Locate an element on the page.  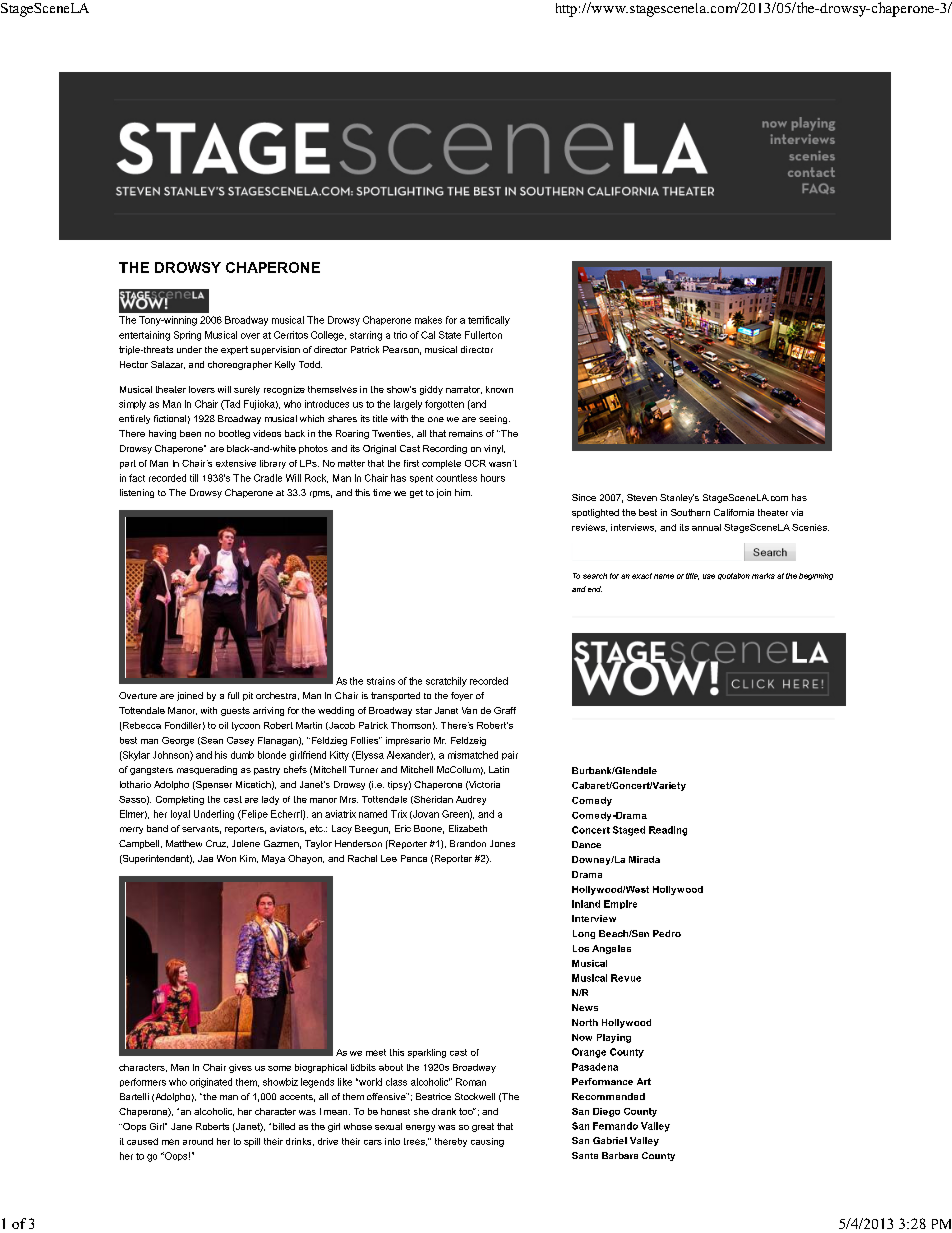
expert is located at coordinates (234, 350).
